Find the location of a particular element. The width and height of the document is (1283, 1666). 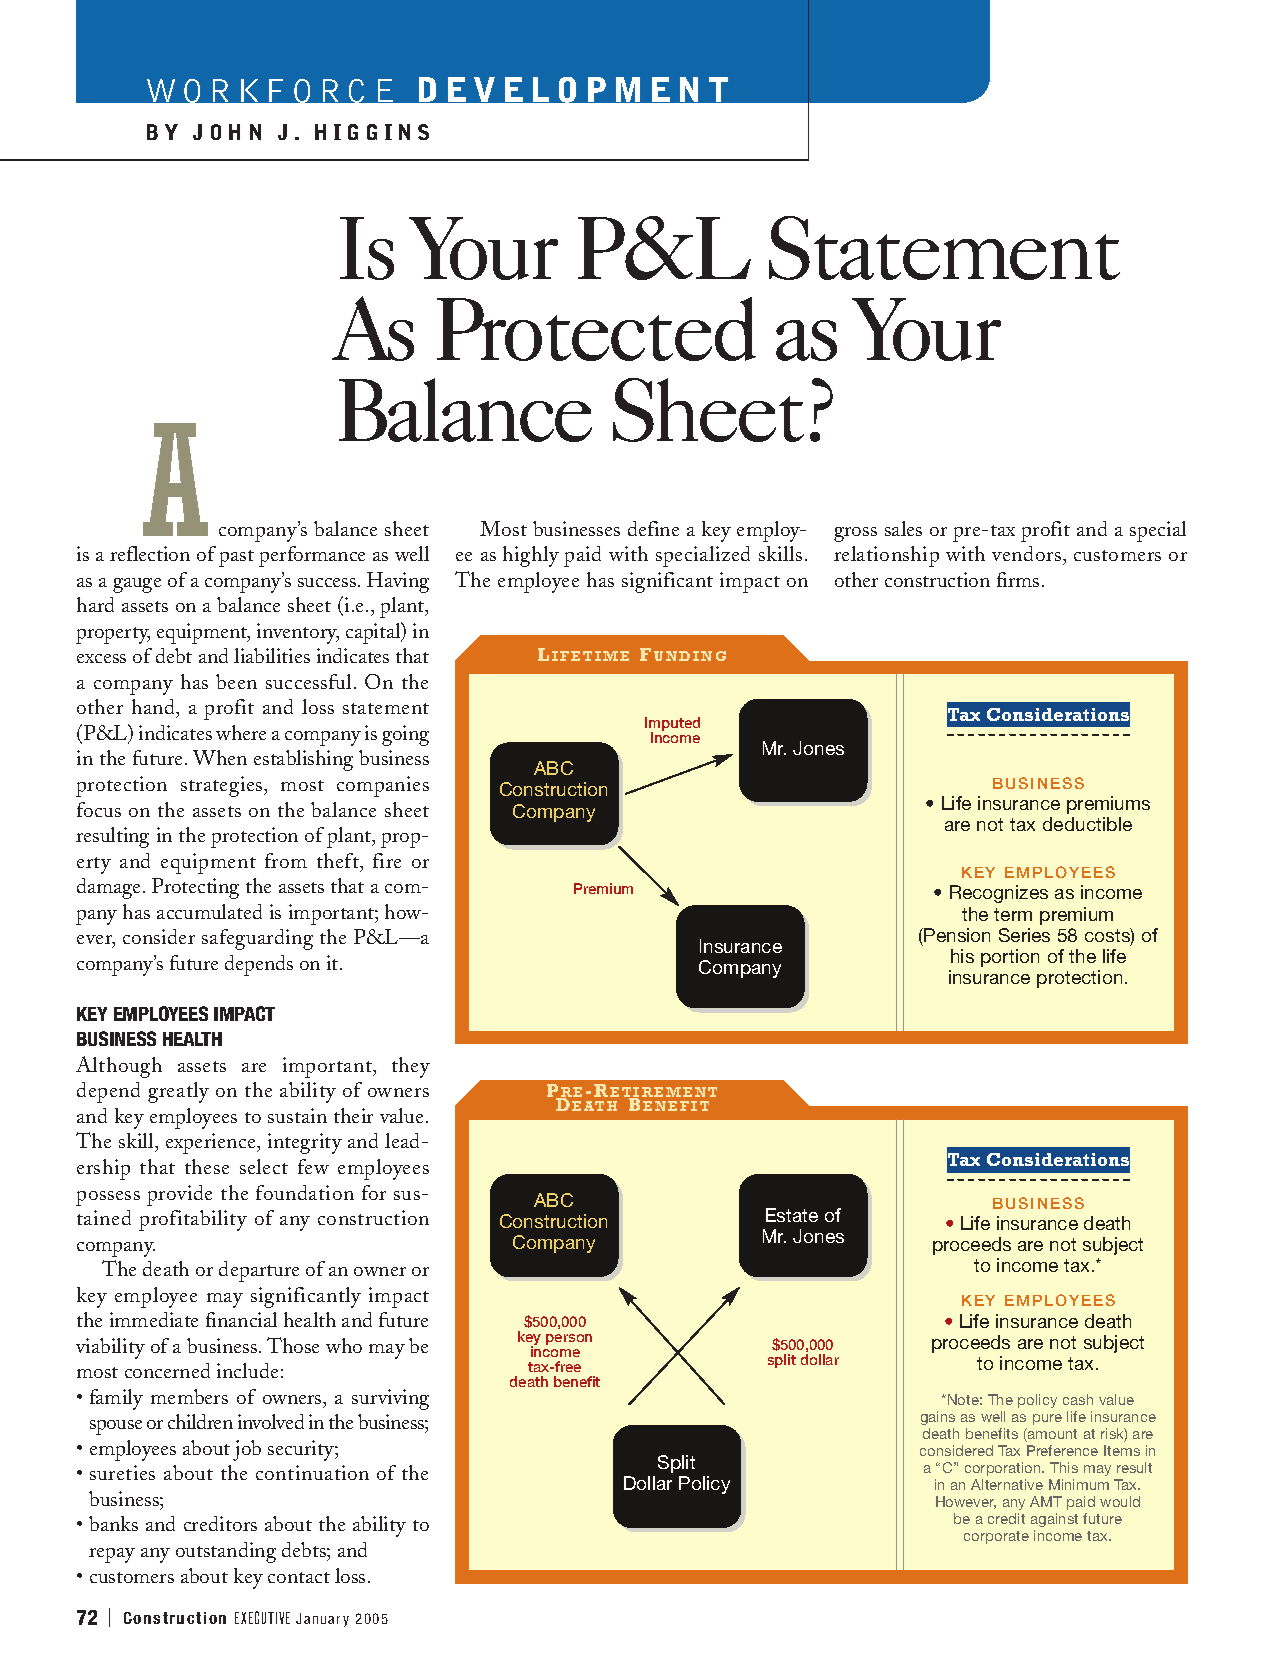

vendors is located at coordinates (1026, 553).
